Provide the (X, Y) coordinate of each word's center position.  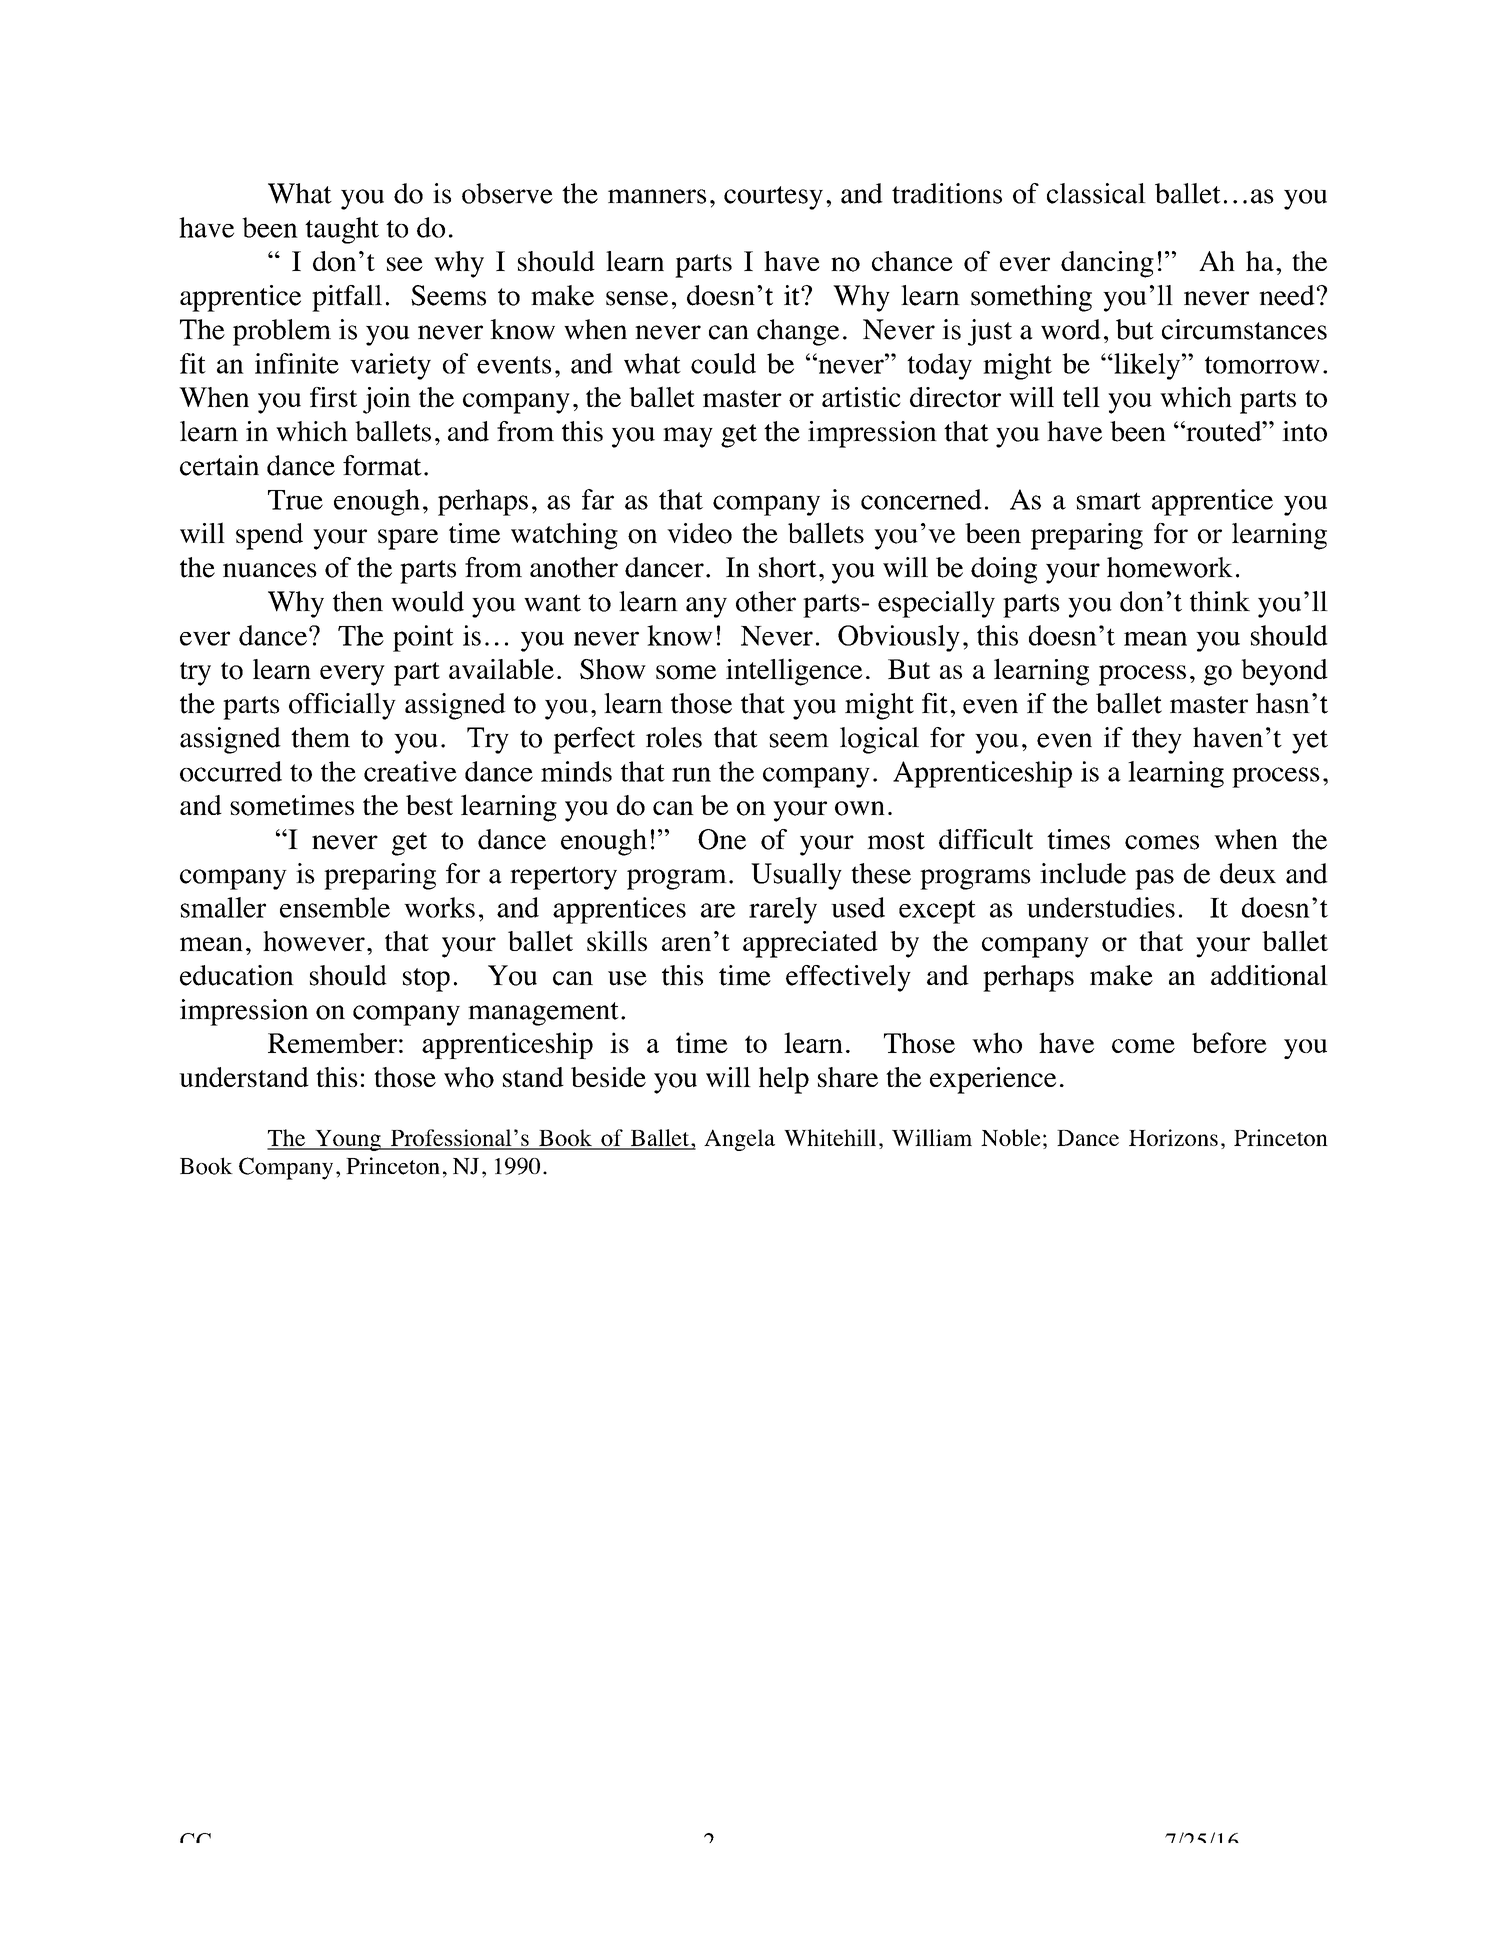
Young (348, 1140)
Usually (796, 876)
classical (1096, 193)
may (688, 437)
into (1304, 431)
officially (342, 706)
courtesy (773, 198)
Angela (739, 1140)
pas (1154, 879)
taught (342, 230)
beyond (1284, 672)
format (382, 465)
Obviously (899, 638)
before (1229, 1042)
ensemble (335, 907)
